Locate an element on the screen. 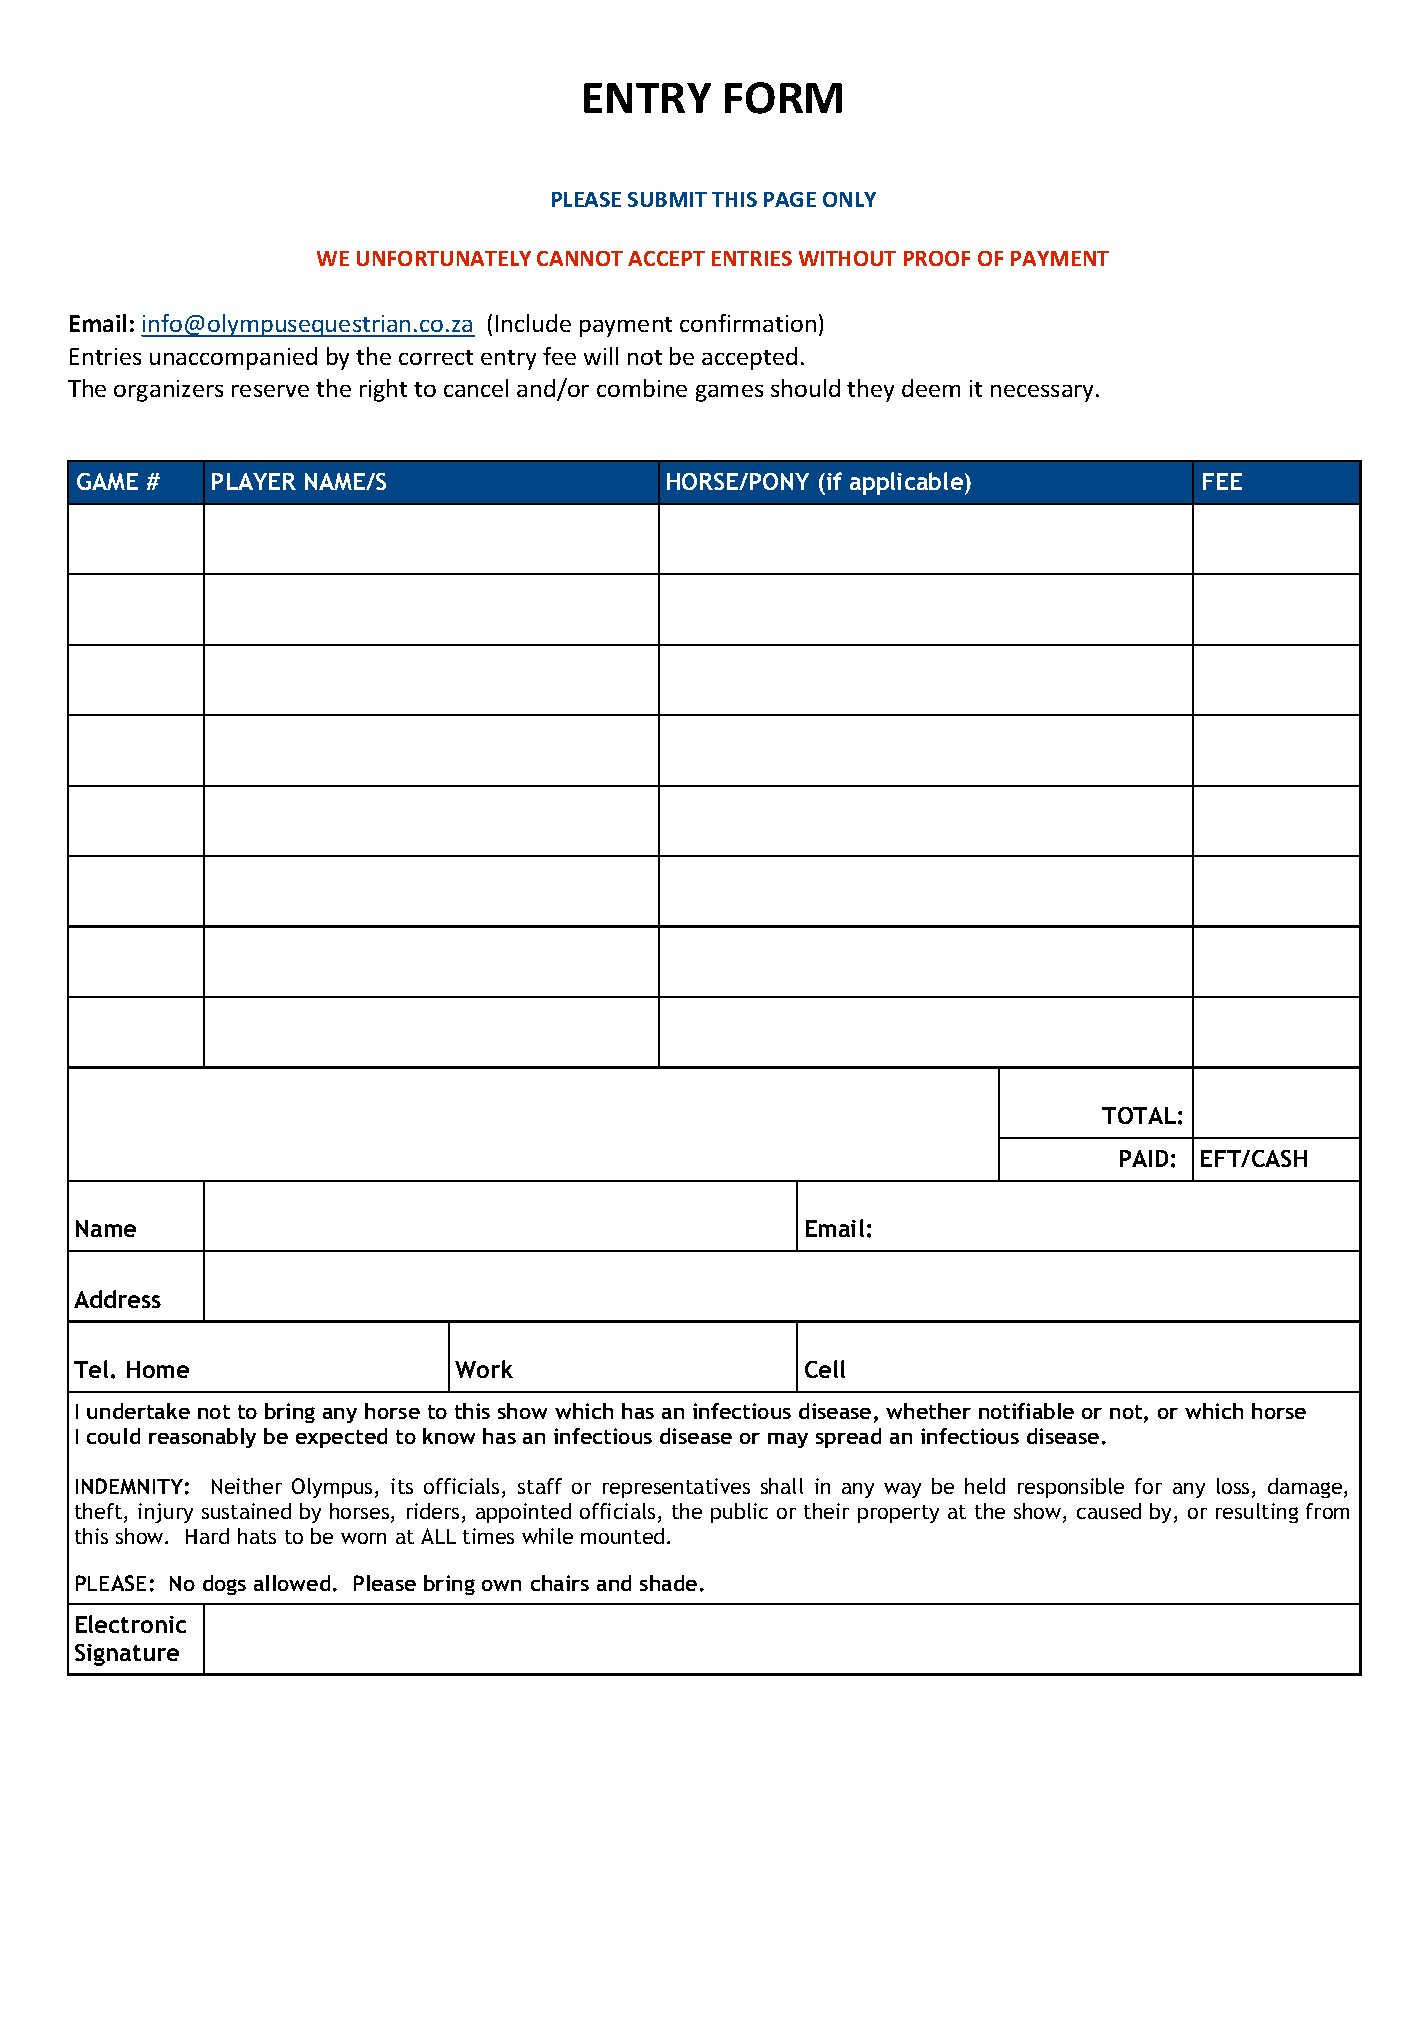 Image resolution: width=1426 pixels, height=2018 pixels. SUBMIT is located at coordinates (667, 199).
